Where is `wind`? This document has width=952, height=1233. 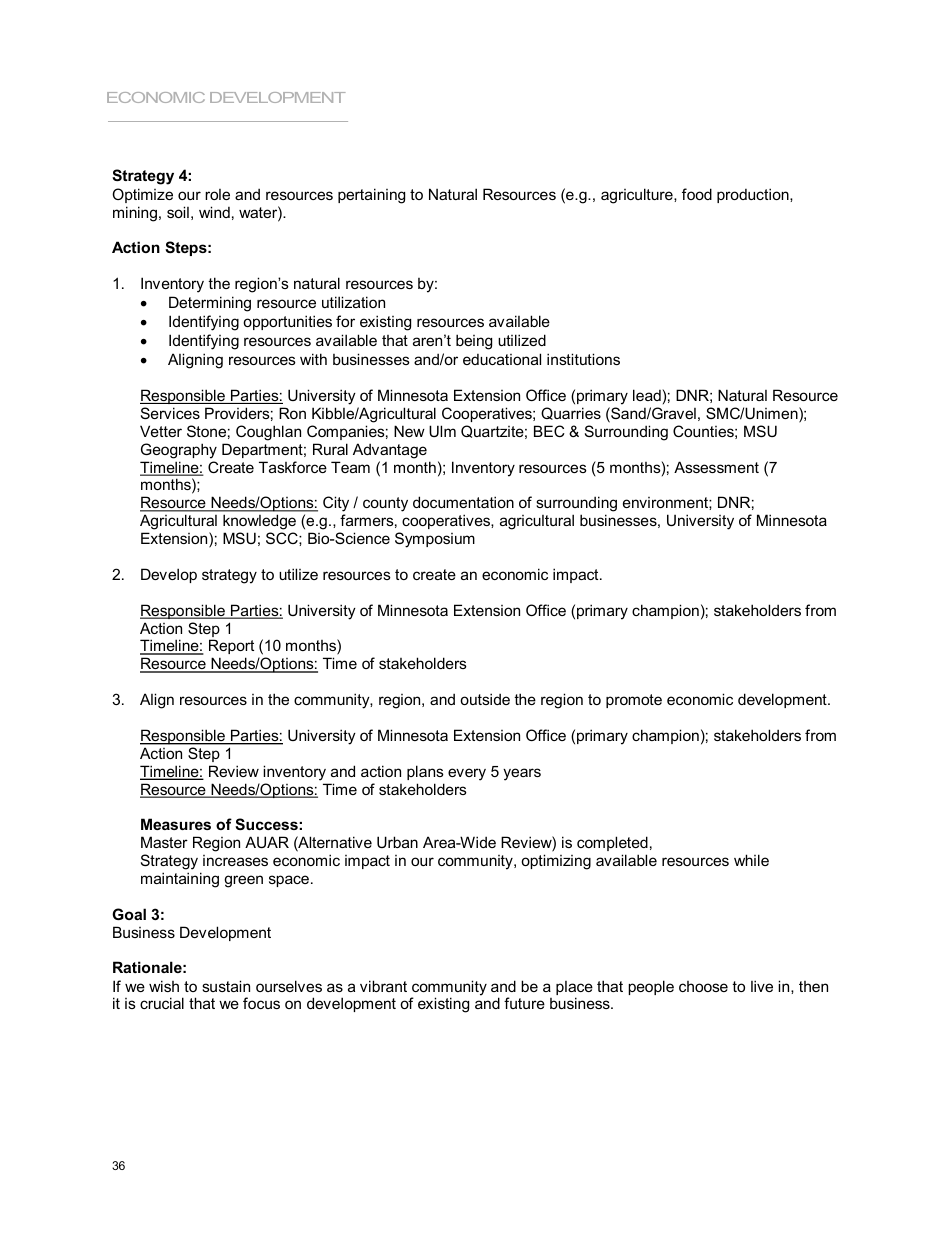 wind is located at coordinates (214, 212).
